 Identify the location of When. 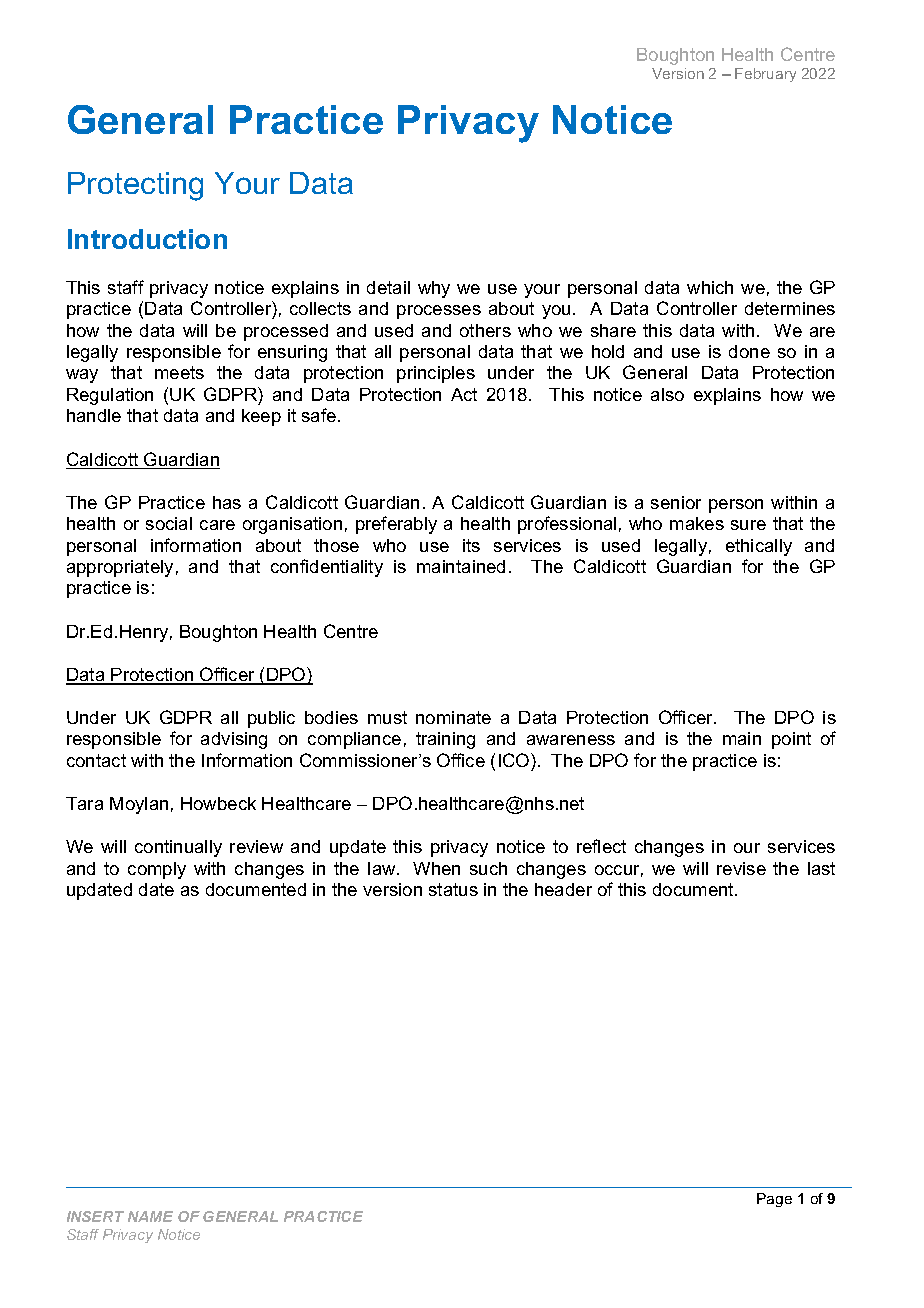
(436, 868).
